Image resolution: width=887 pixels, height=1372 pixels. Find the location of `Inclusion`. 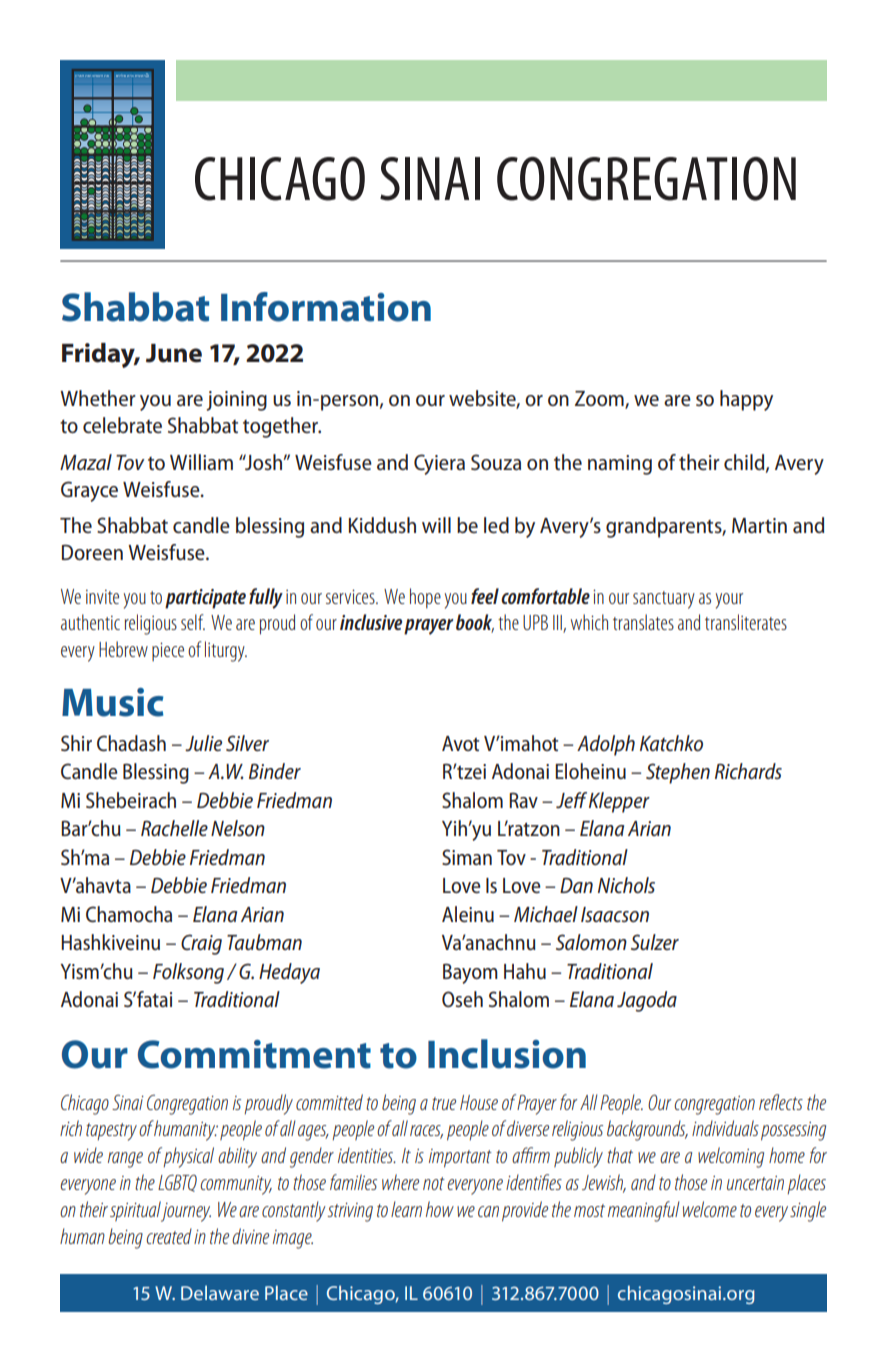

Inclusion is located at coordinates (507, 1054).
